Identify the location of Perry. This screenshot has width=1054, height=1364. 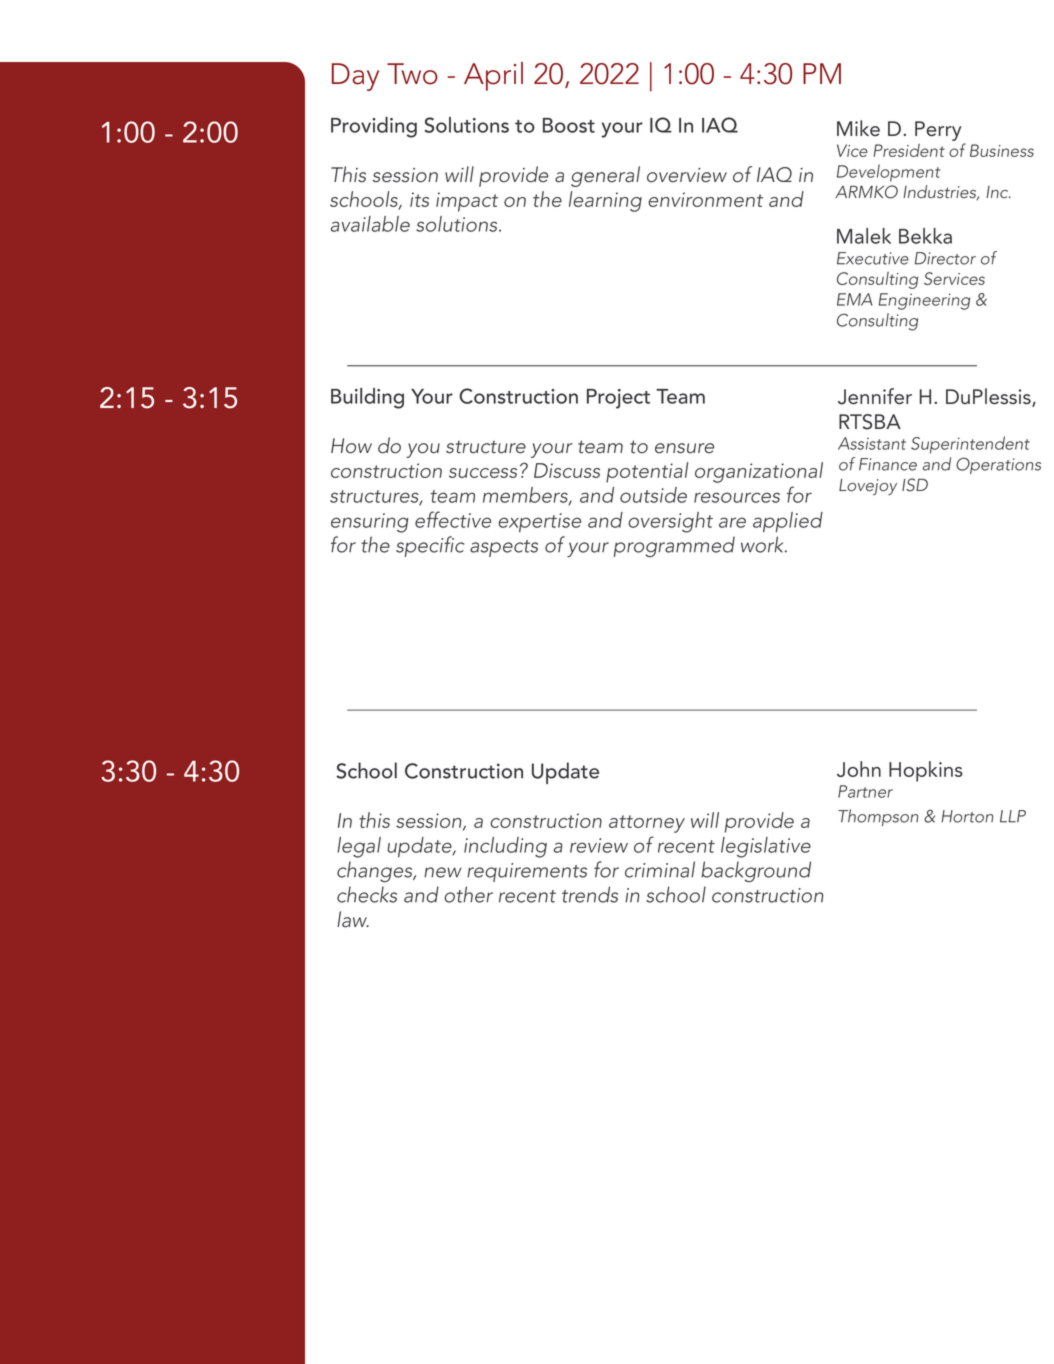
(938, 131).
